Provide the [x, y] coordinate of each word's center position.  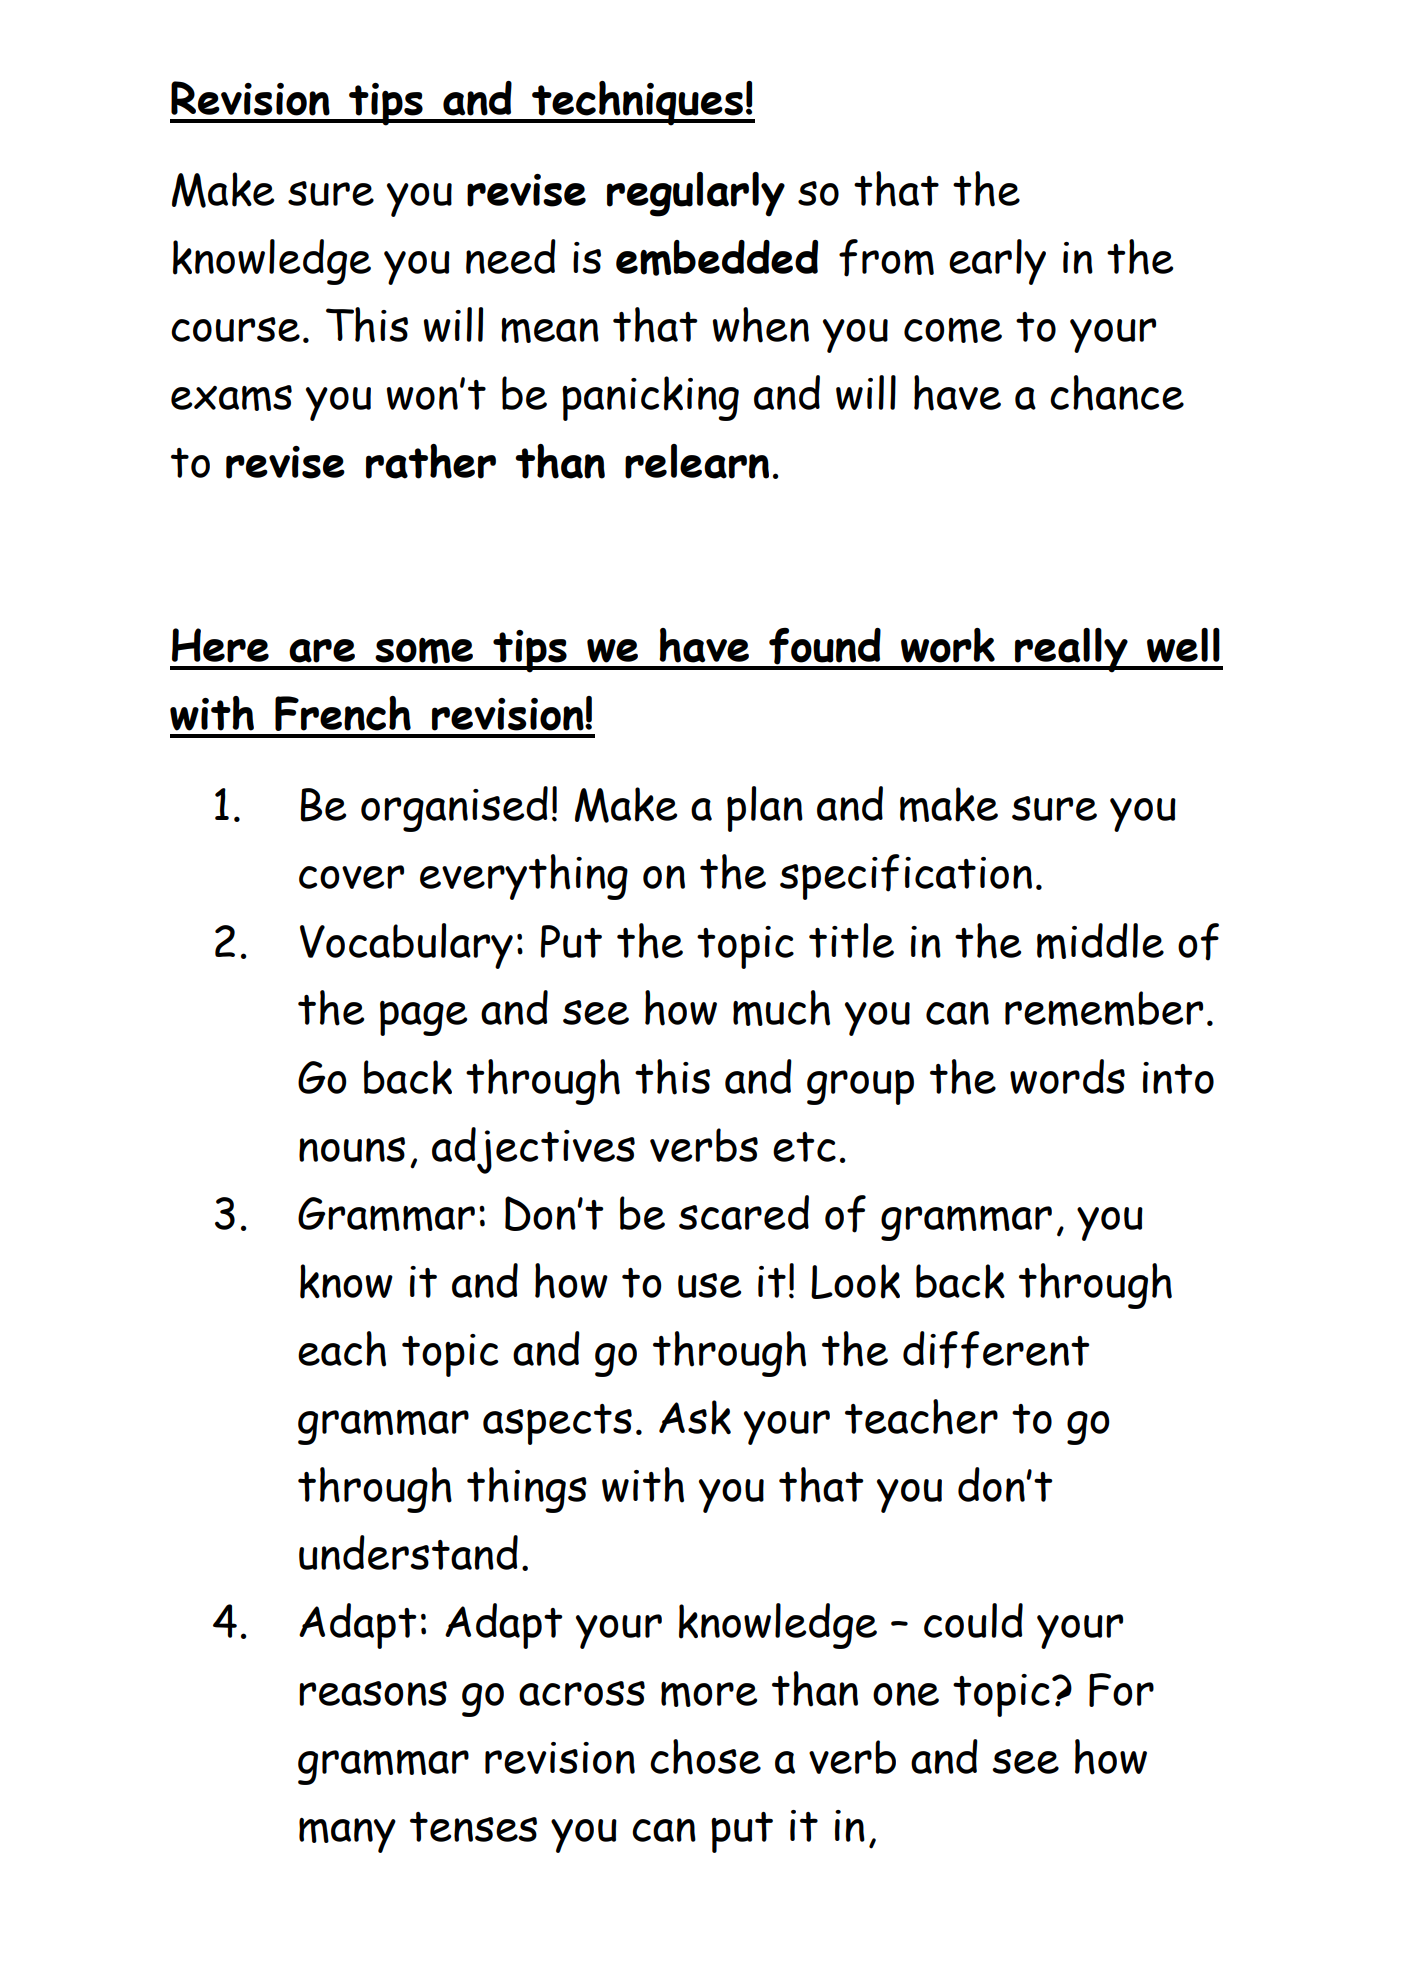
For [1121, 1690]
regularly [696, 194]
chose [705, 1757]
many [347, 1835]
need [511, 256]
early [997, 262]
